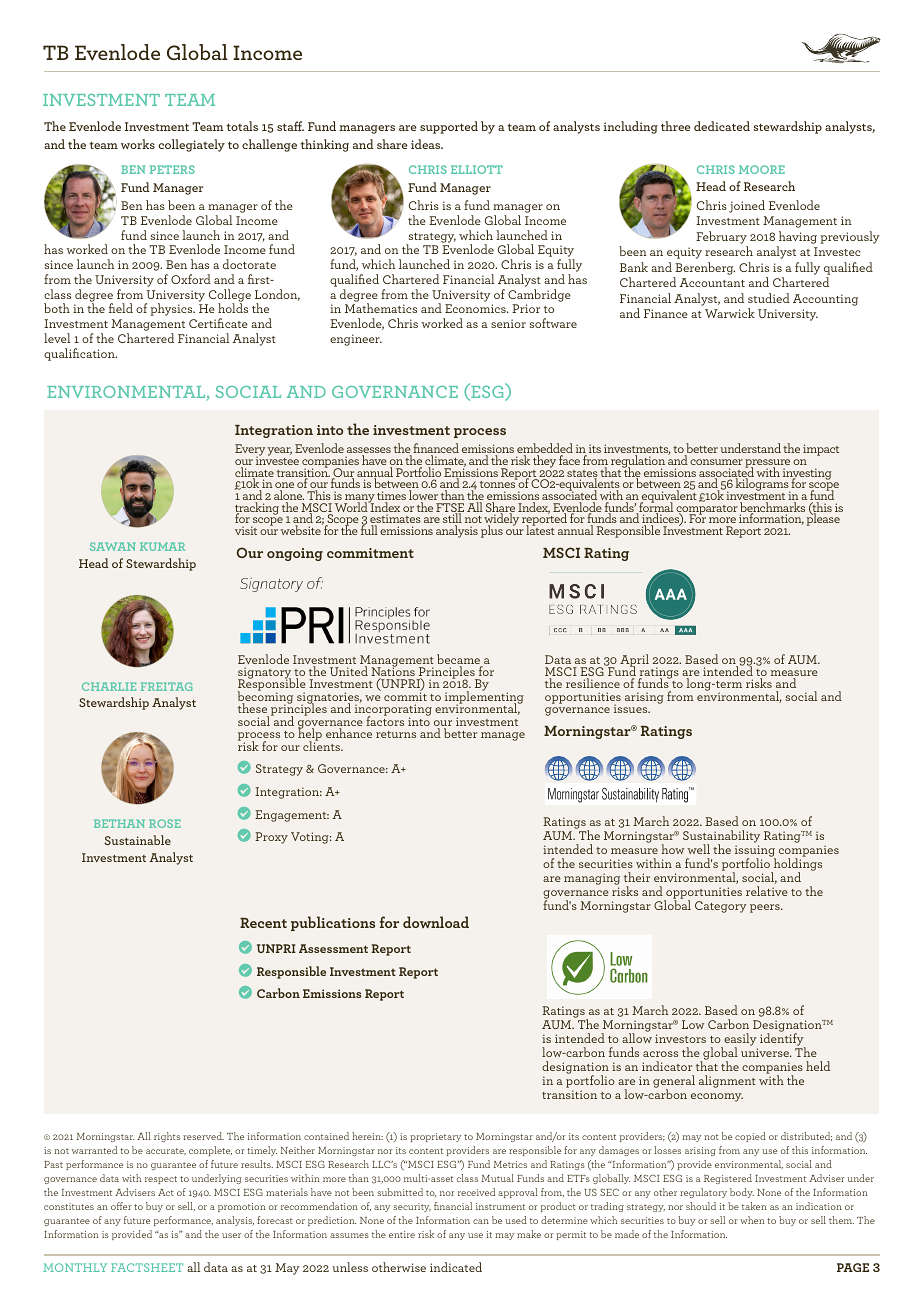 The image size is (924, 1308). Describe the element at coordinates (436, 922) in the screenshot. I see `download` at that location.
